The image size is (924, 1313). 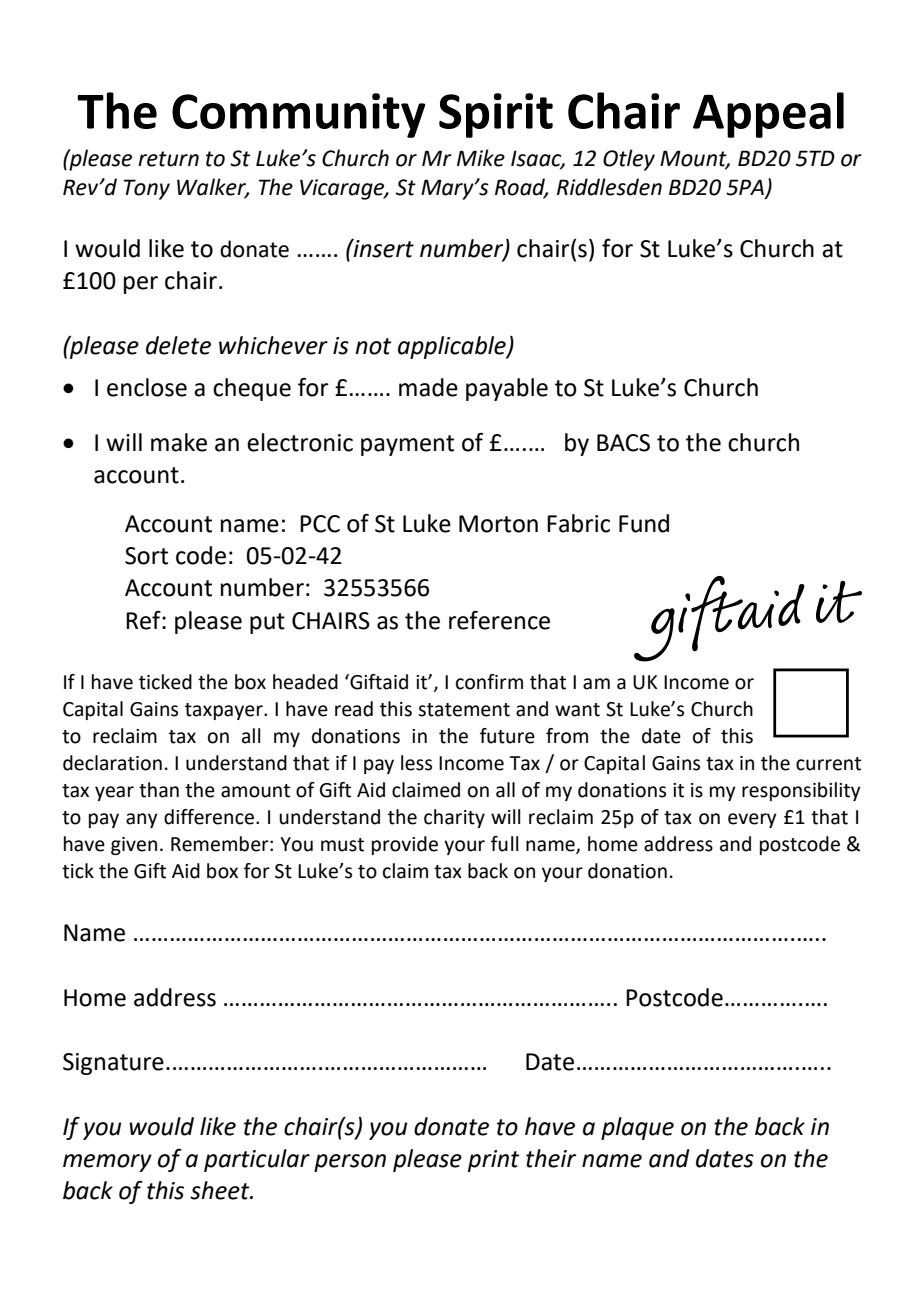 I want to click on charity, so click(x=454, y=818).
